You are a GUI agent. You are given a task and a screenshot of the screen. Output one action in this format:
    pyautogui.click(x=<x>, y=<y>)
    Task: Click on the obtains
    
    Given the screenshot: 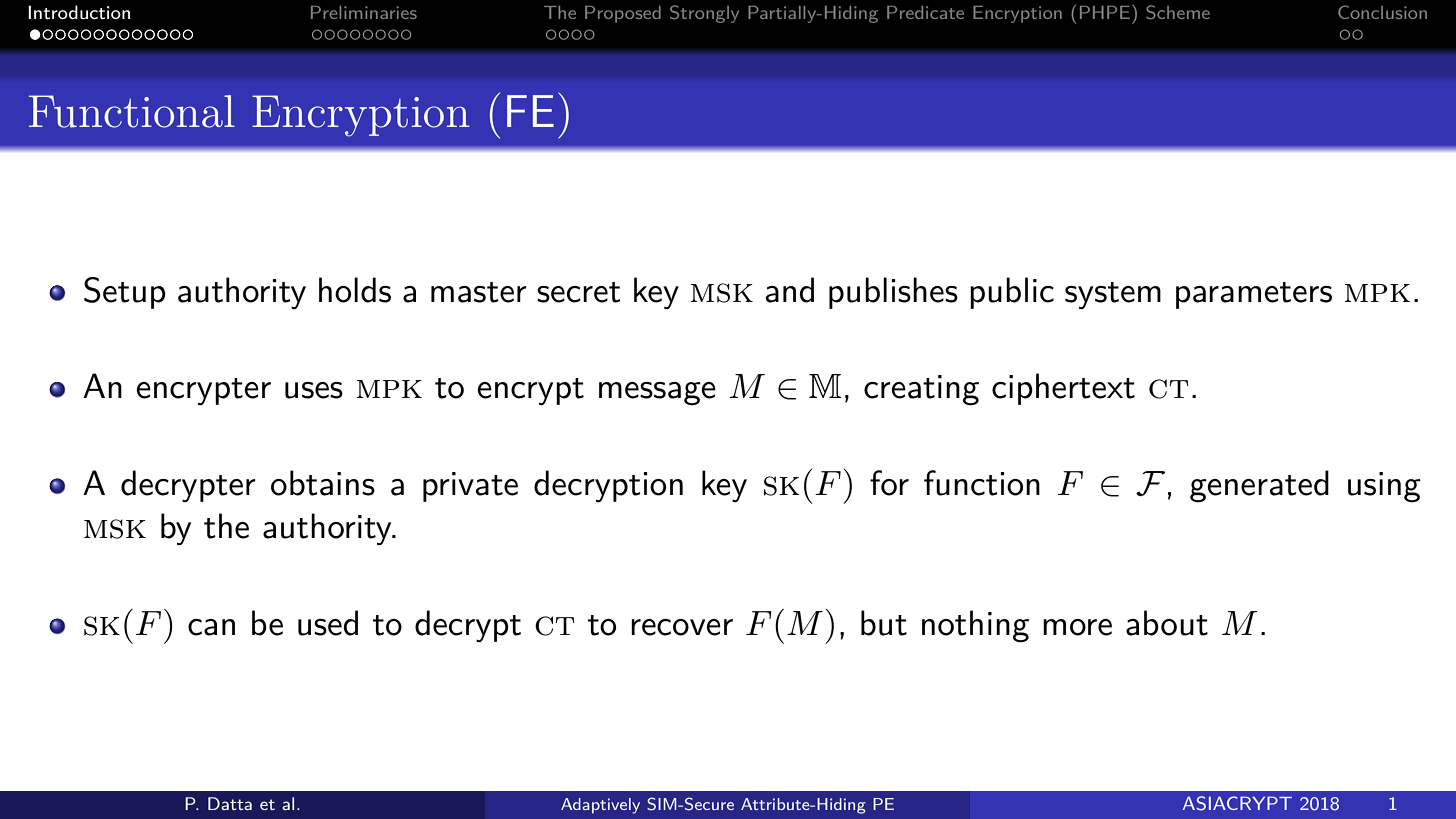 What is the action you would take?
    pyautogui.click(x=323, y=483)
